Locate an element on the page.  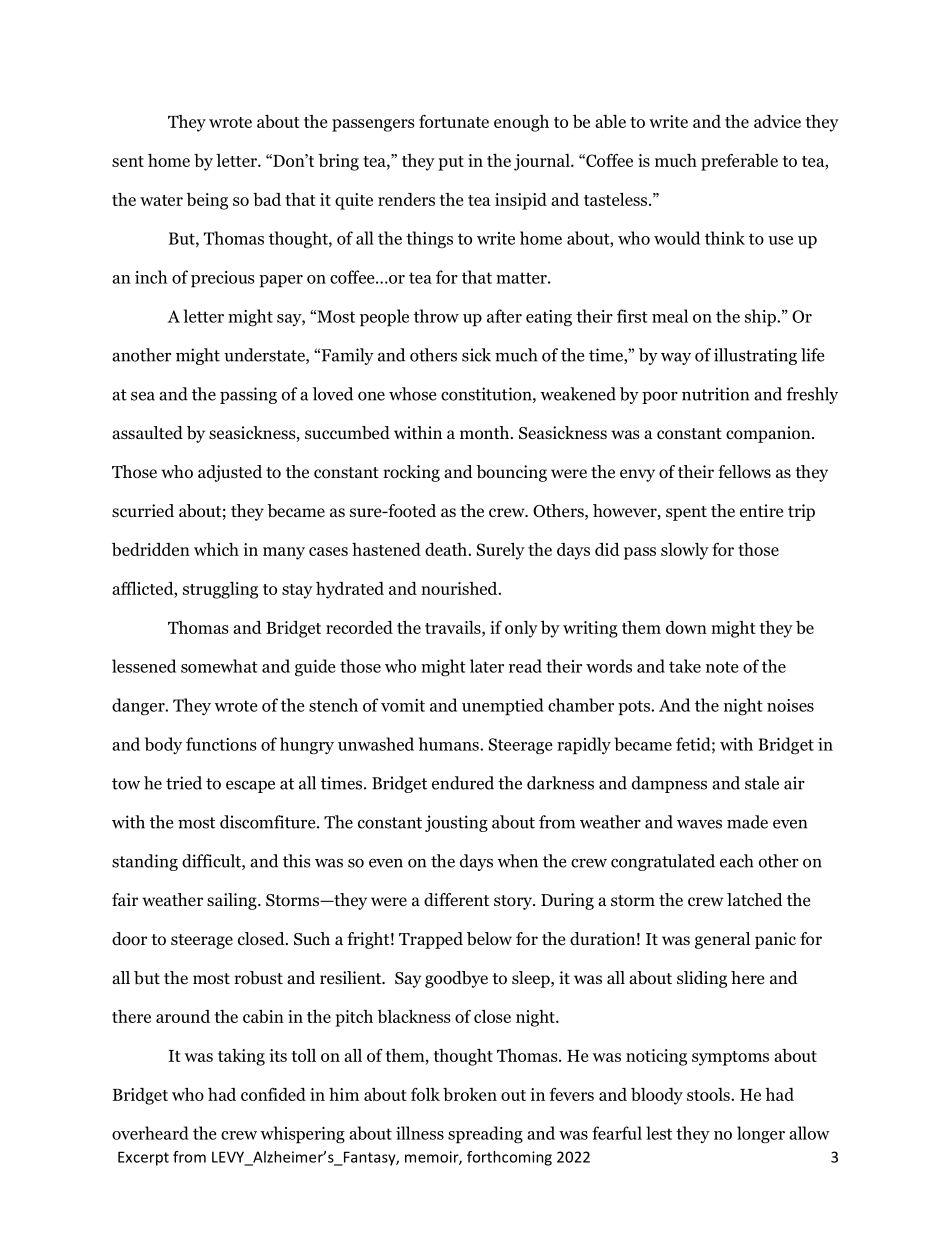
somewhat is located at coordinates (219, 666).
